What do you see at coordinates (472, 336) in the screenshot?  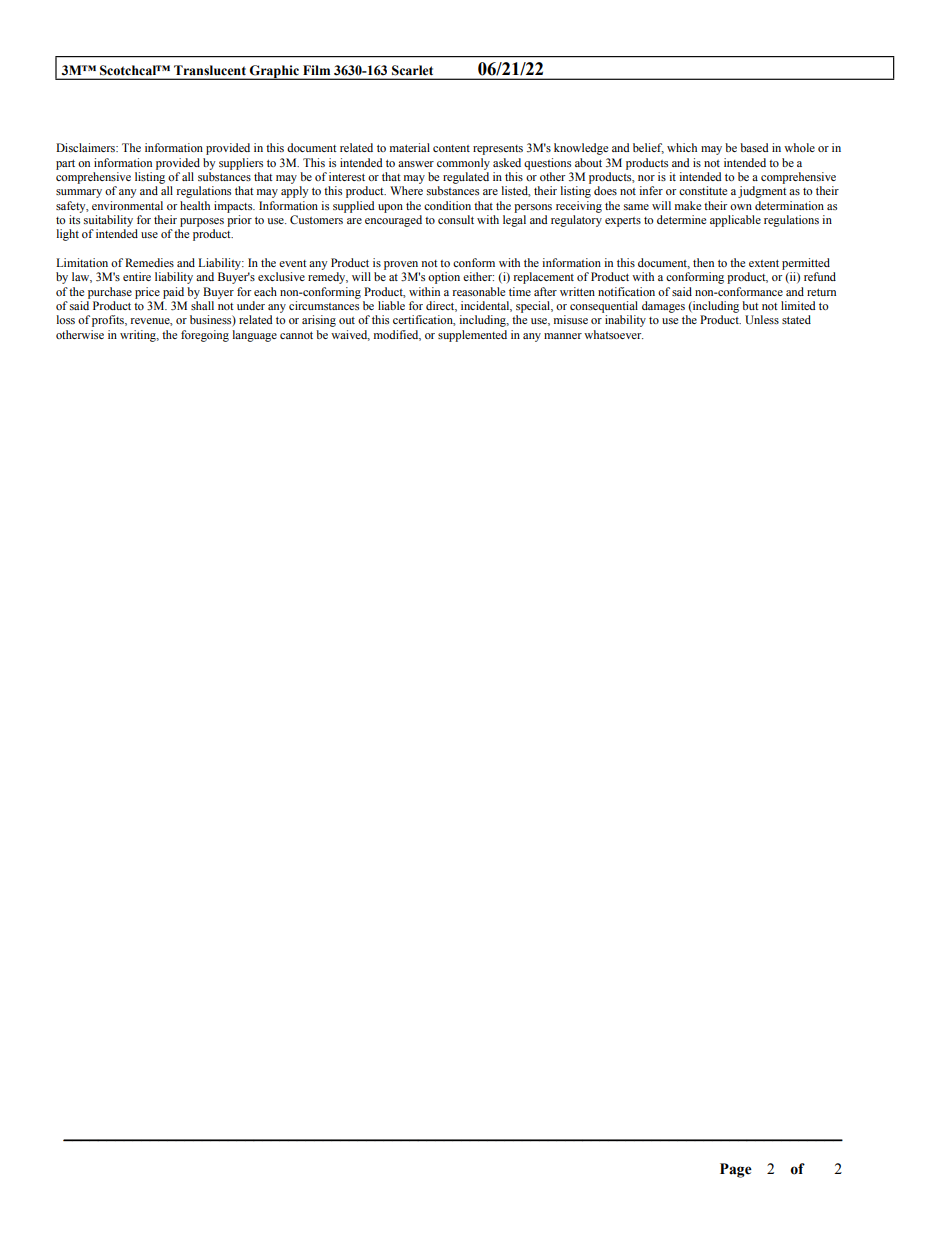 I see `supplemented` at bounding box center [472, 336].
